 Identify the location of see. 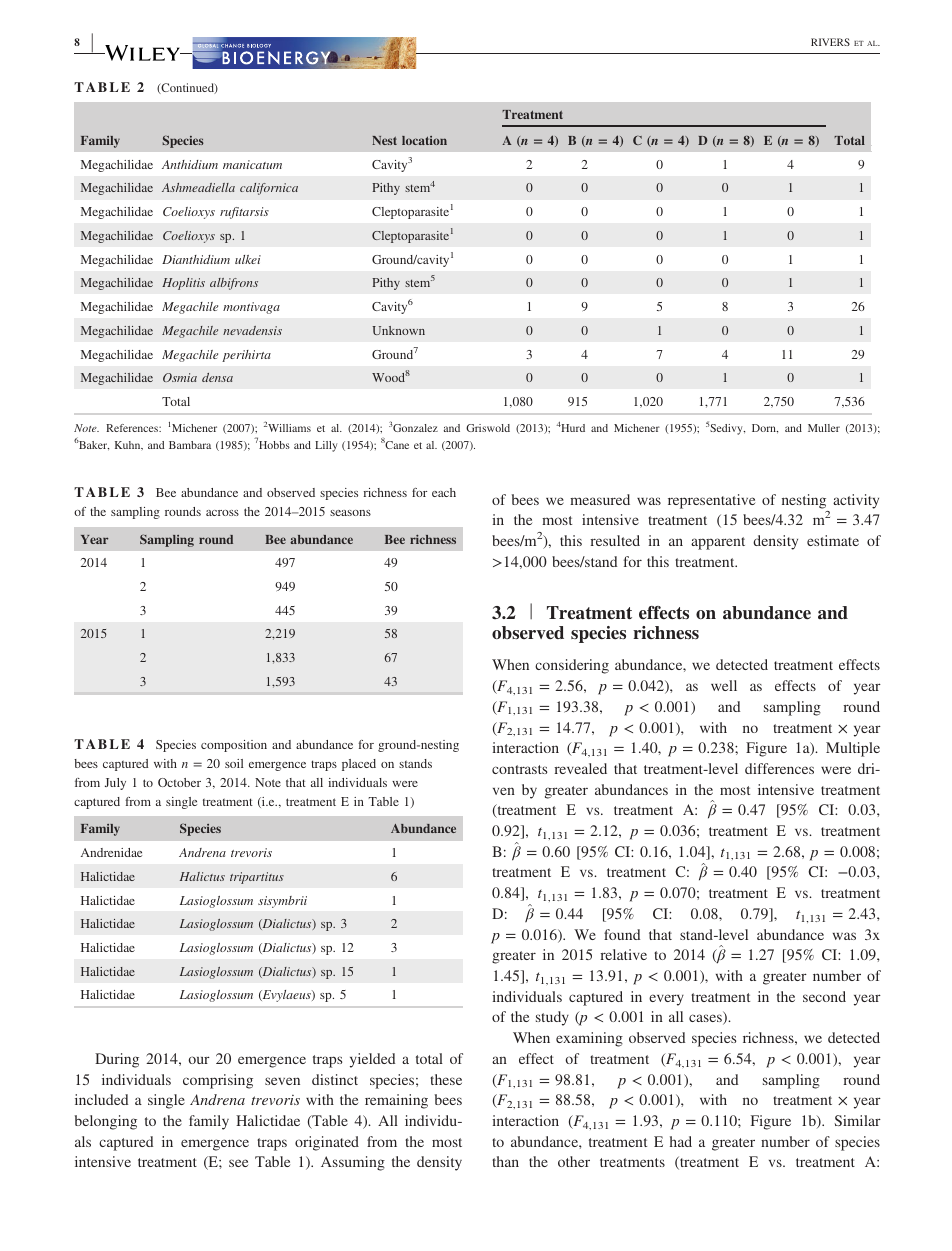
(238, 1163).
